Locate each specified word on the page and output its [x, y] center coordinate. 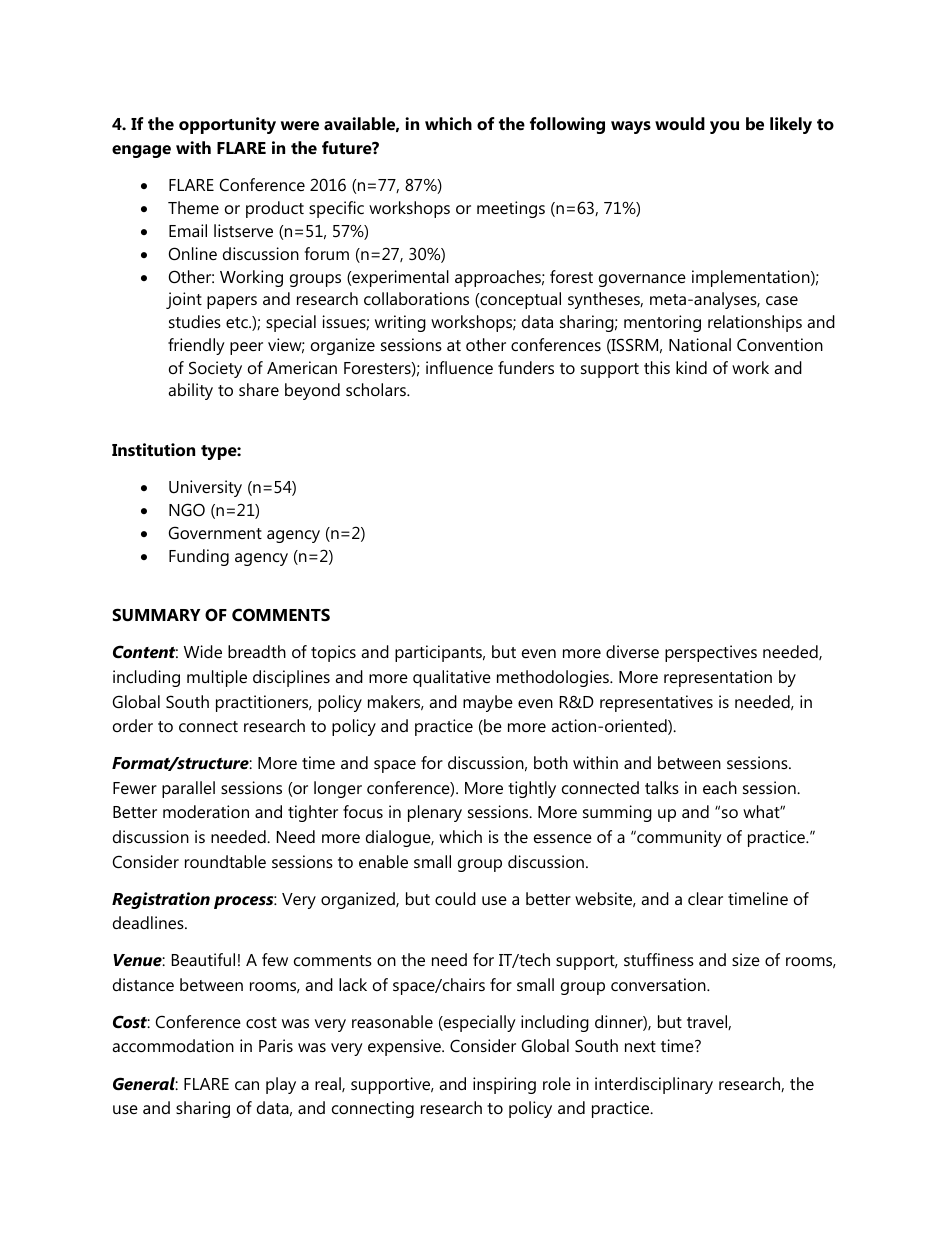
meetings [511, 209]
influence [459, 367]
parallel [188, 789]
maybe [488, 703]
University [205, 488]
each [720, 787]
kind [691, 367]
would [680, 123]
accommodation [173, 1045]
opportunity [227, 125]
